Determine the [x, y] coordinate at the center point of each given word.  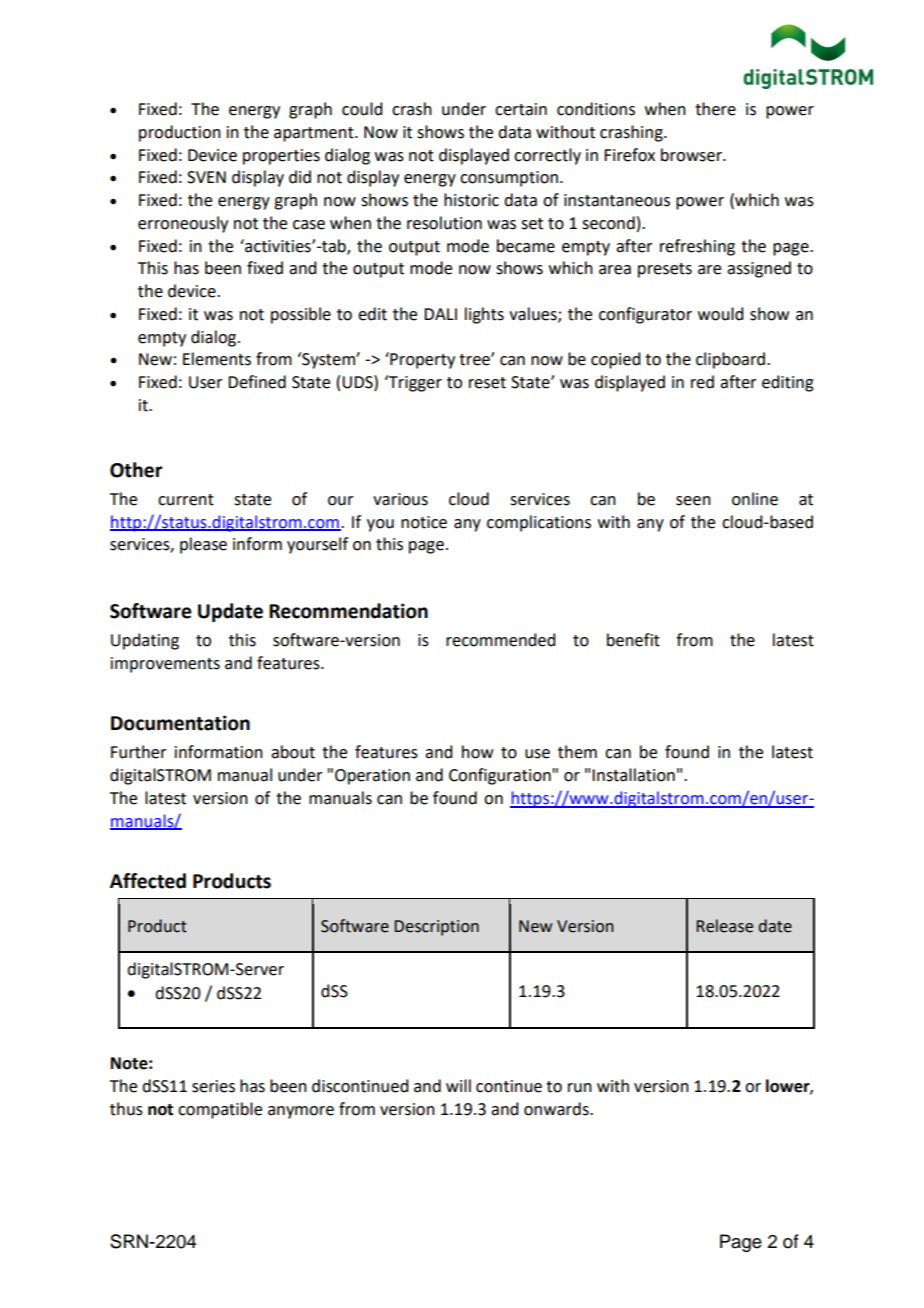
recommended [500, 640]
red [702, 382]
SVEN [206, 177]
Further [139, 752]
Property [421, 360]
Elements [217, 359]
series [213, 1086]
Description [437, 928]
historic [471, 200]
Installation [633, 775]
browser [692, 155]
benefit [633, 640]
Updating [145, 641]
